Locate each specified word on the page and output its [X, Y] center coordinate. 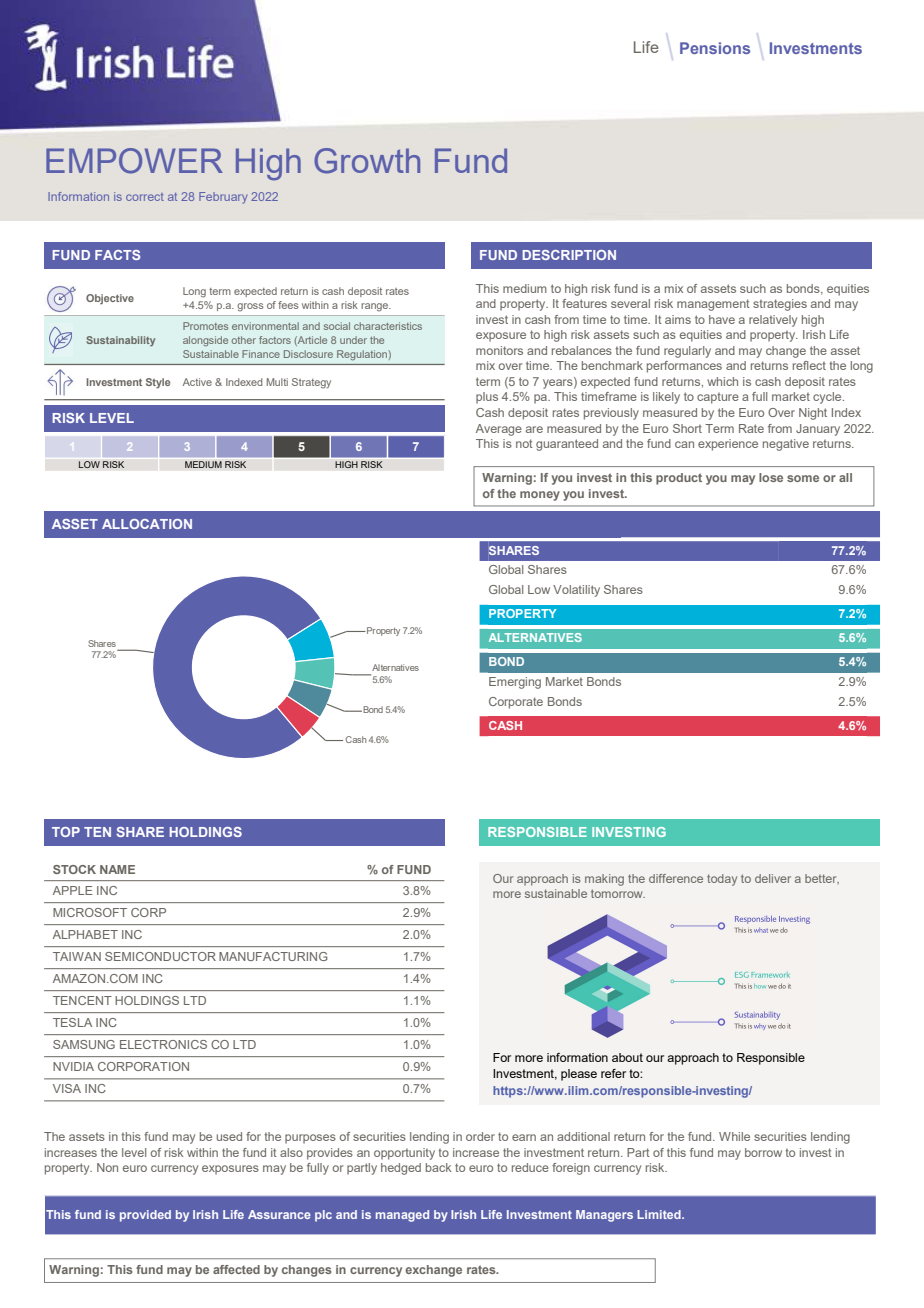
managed [402, 1216]
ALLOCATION [147, 524]
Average [499, 430]
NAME [117, 869]
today [722, 880]
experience [728, 445]
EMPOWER [134, 161]
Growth [367, 161]
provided [145, 1216]
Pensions [715, 48]
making [604, 880]
